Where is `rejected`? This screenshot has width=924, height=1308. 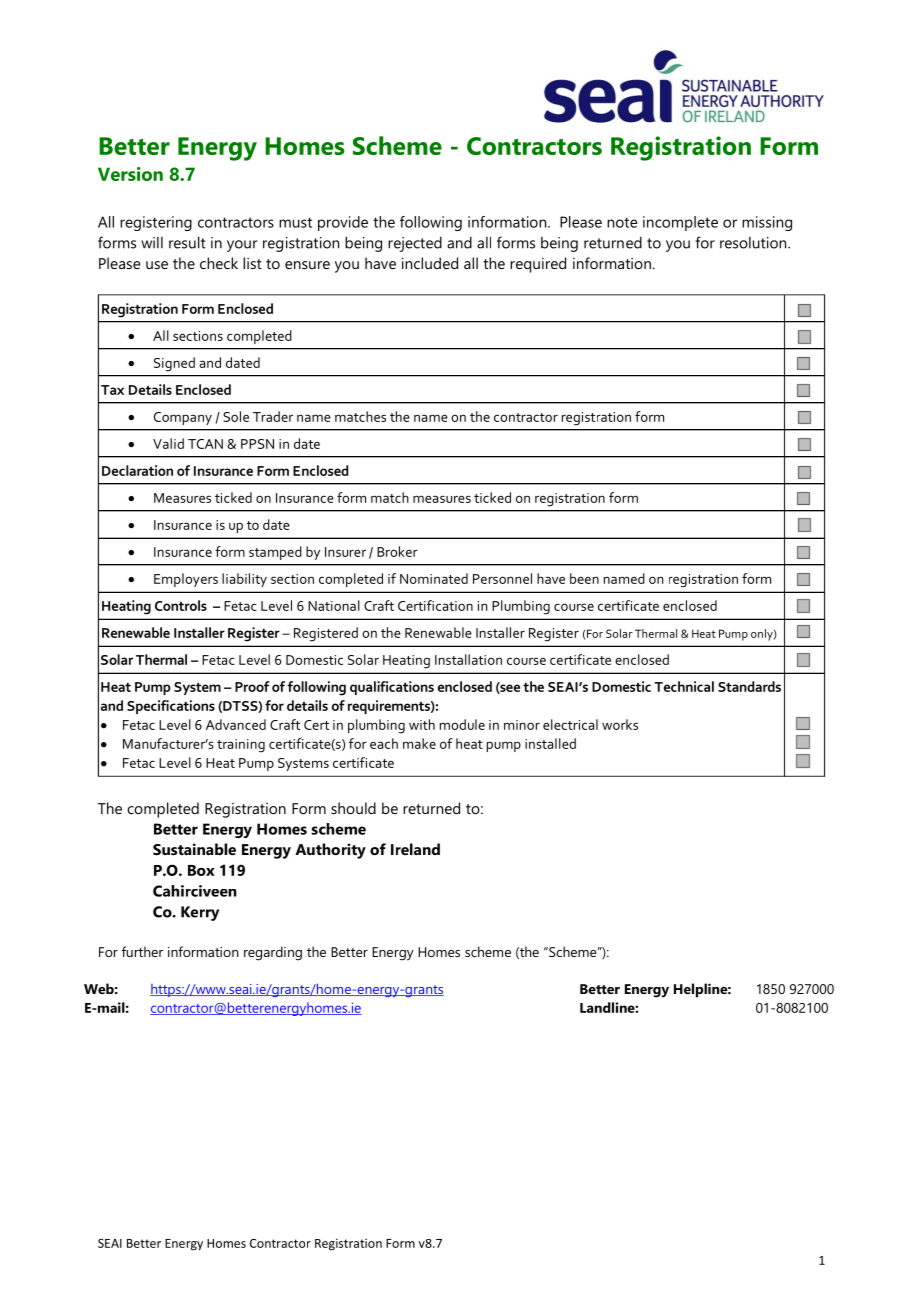
rejected is located at coordinates (415, 244).
